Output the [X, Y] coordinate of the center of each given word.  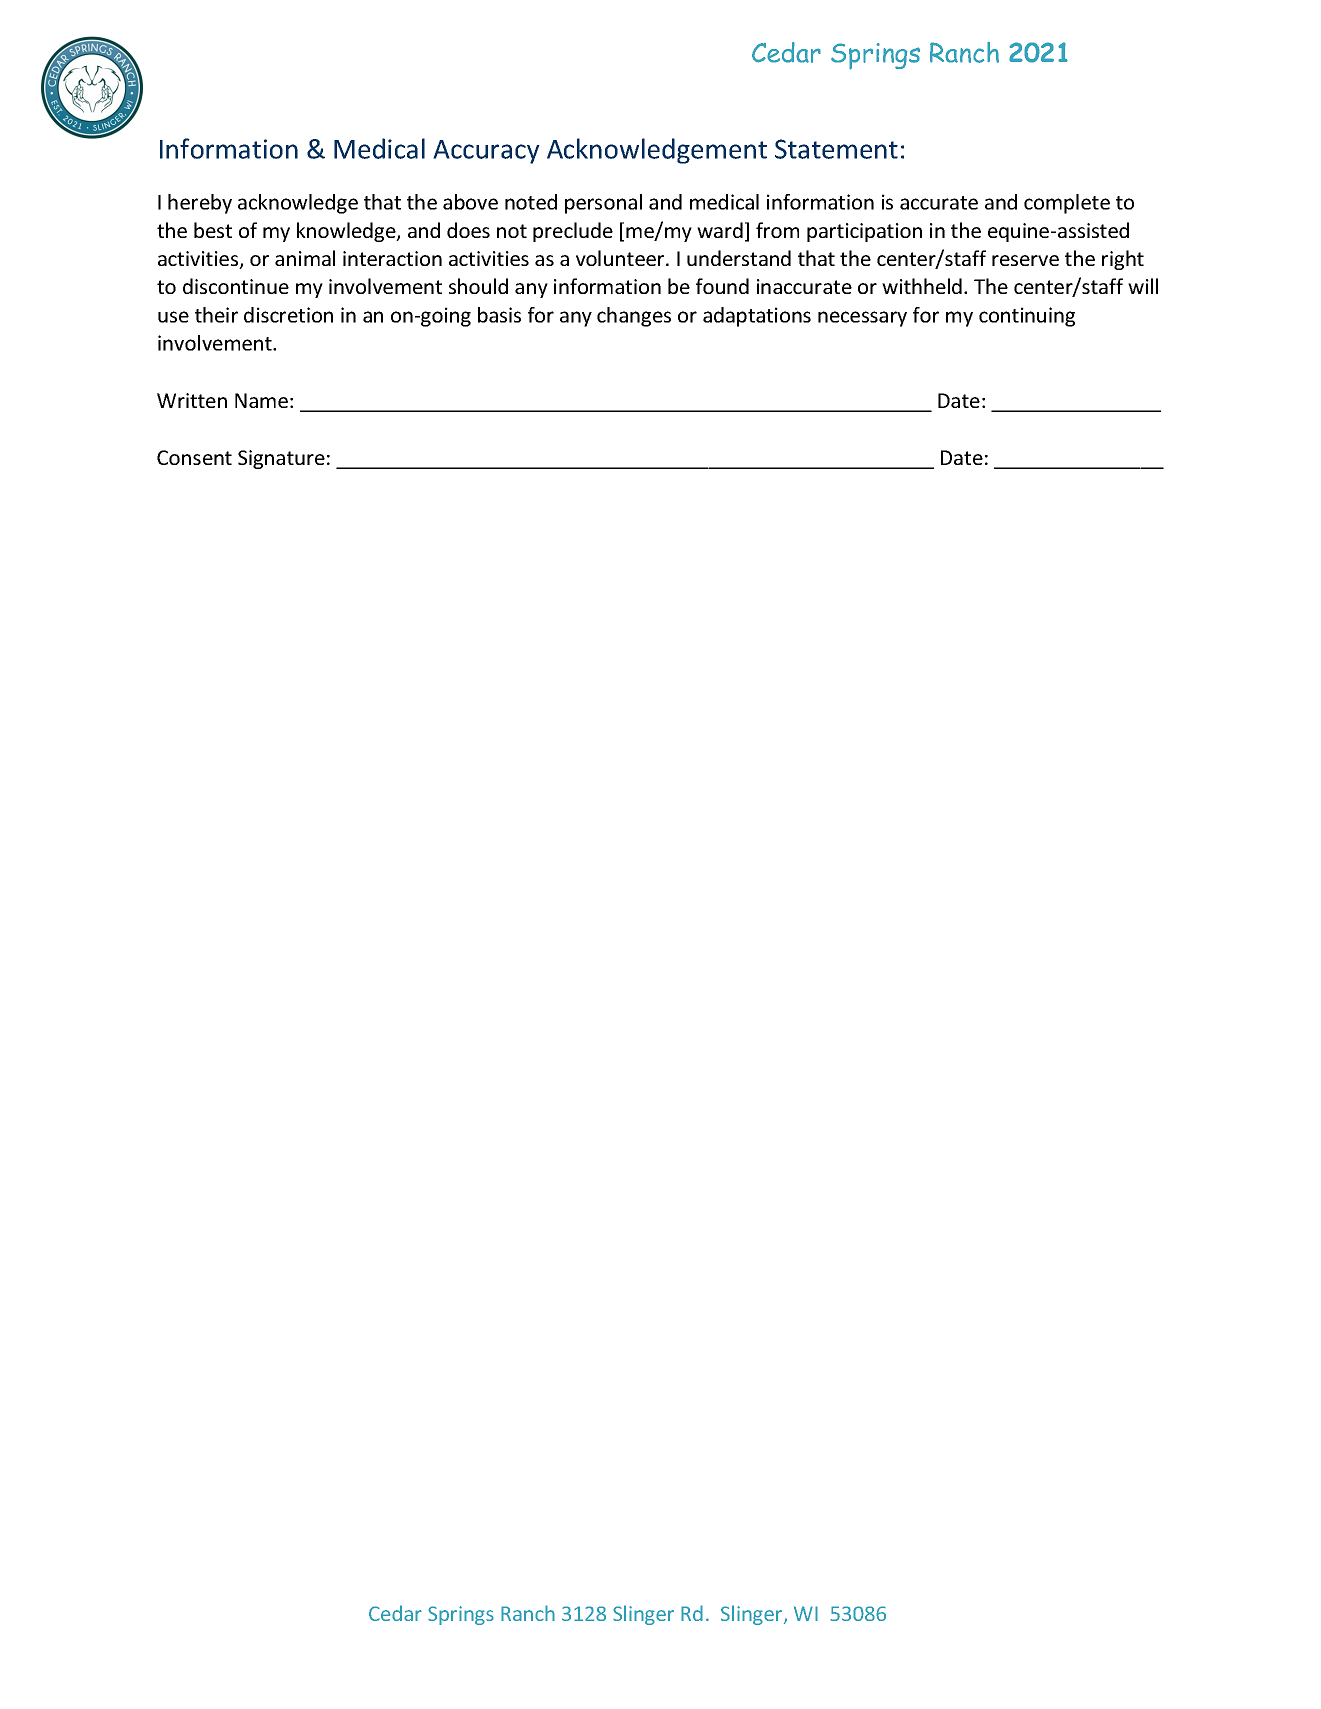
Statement [836, 149]
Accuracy [486, 152]
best [213, 230]
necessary [862, 319]
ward [720, 230]
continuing [1027, 317]
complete [1067, 204]
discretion [288, 315]
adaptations [757, 317]
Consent [194, 457]
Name [261, 400]
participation [864, 232]
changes [634, 317]
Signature [281, 459]
